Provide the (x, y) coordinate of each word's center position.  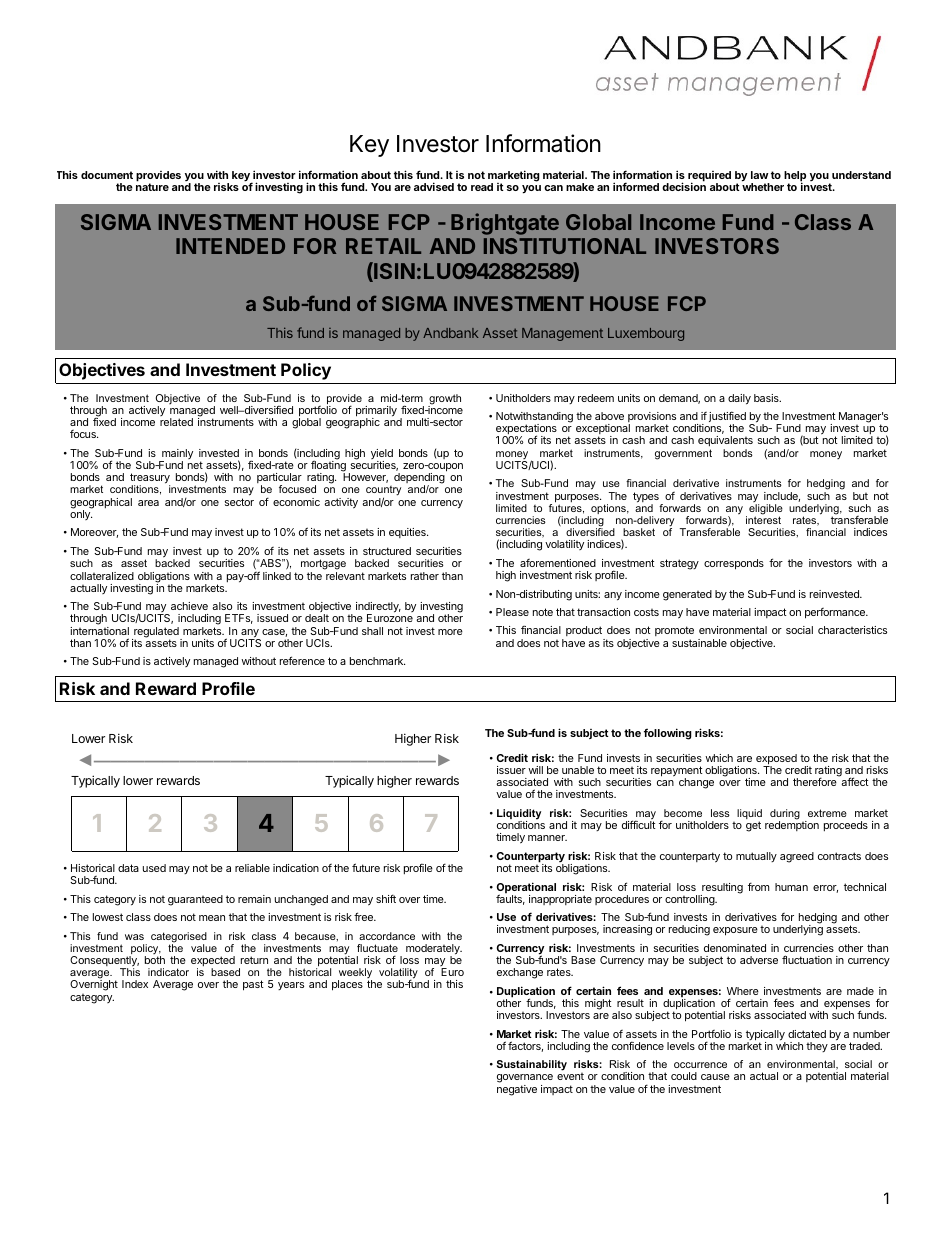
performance (836, 613)
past (253, 985)
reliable (252, 868)
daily (739, 399)
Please (512, 612)
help (795, 177)
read (482, 187)
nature (152, 187)
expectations (526, 430)
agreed (797, 857)
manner (547, 838)
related (176, 422)
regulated (156, 633)
